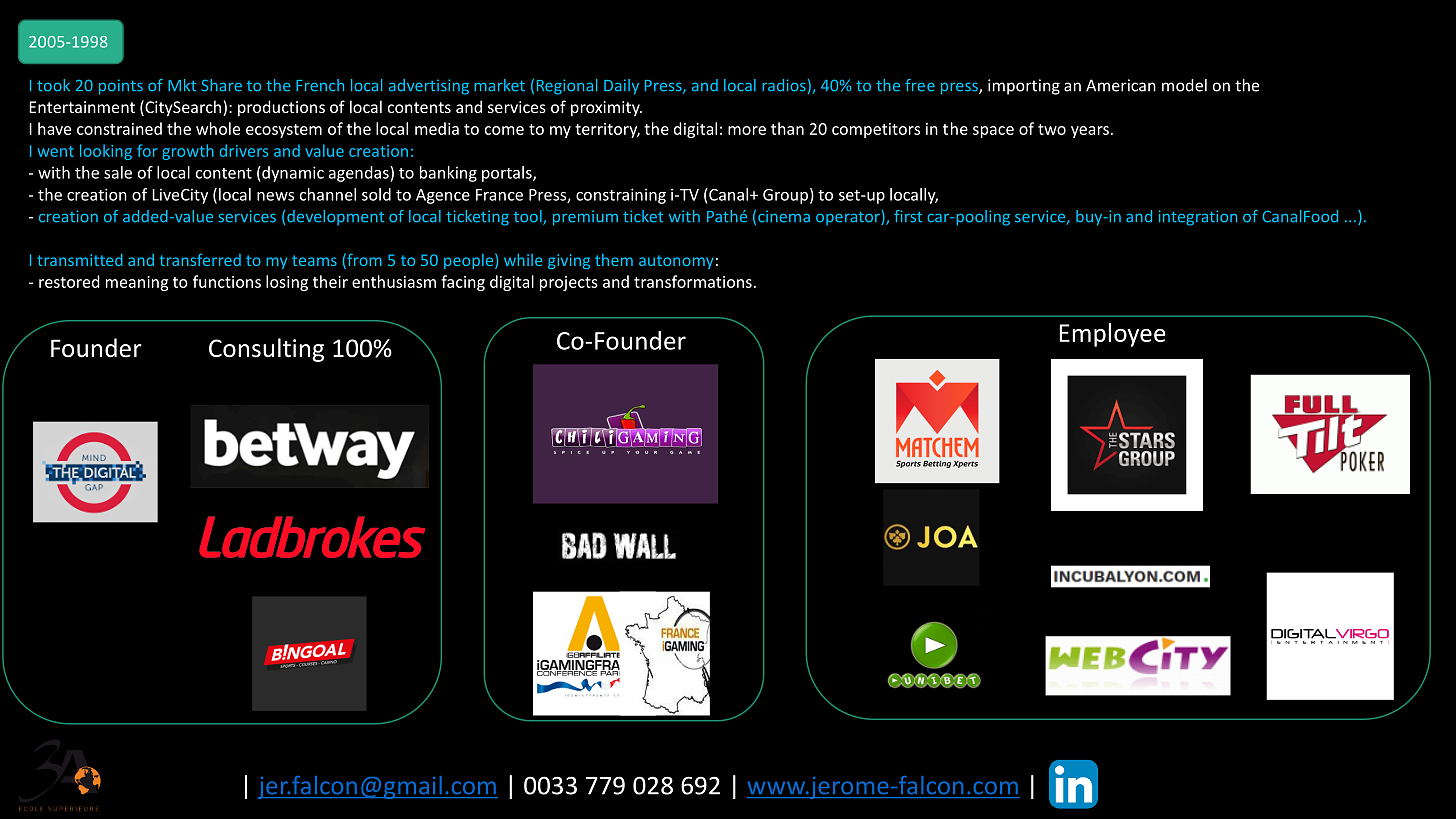  Describe the element at coordinates (335, 218) in the image. I see `development` at that location.
